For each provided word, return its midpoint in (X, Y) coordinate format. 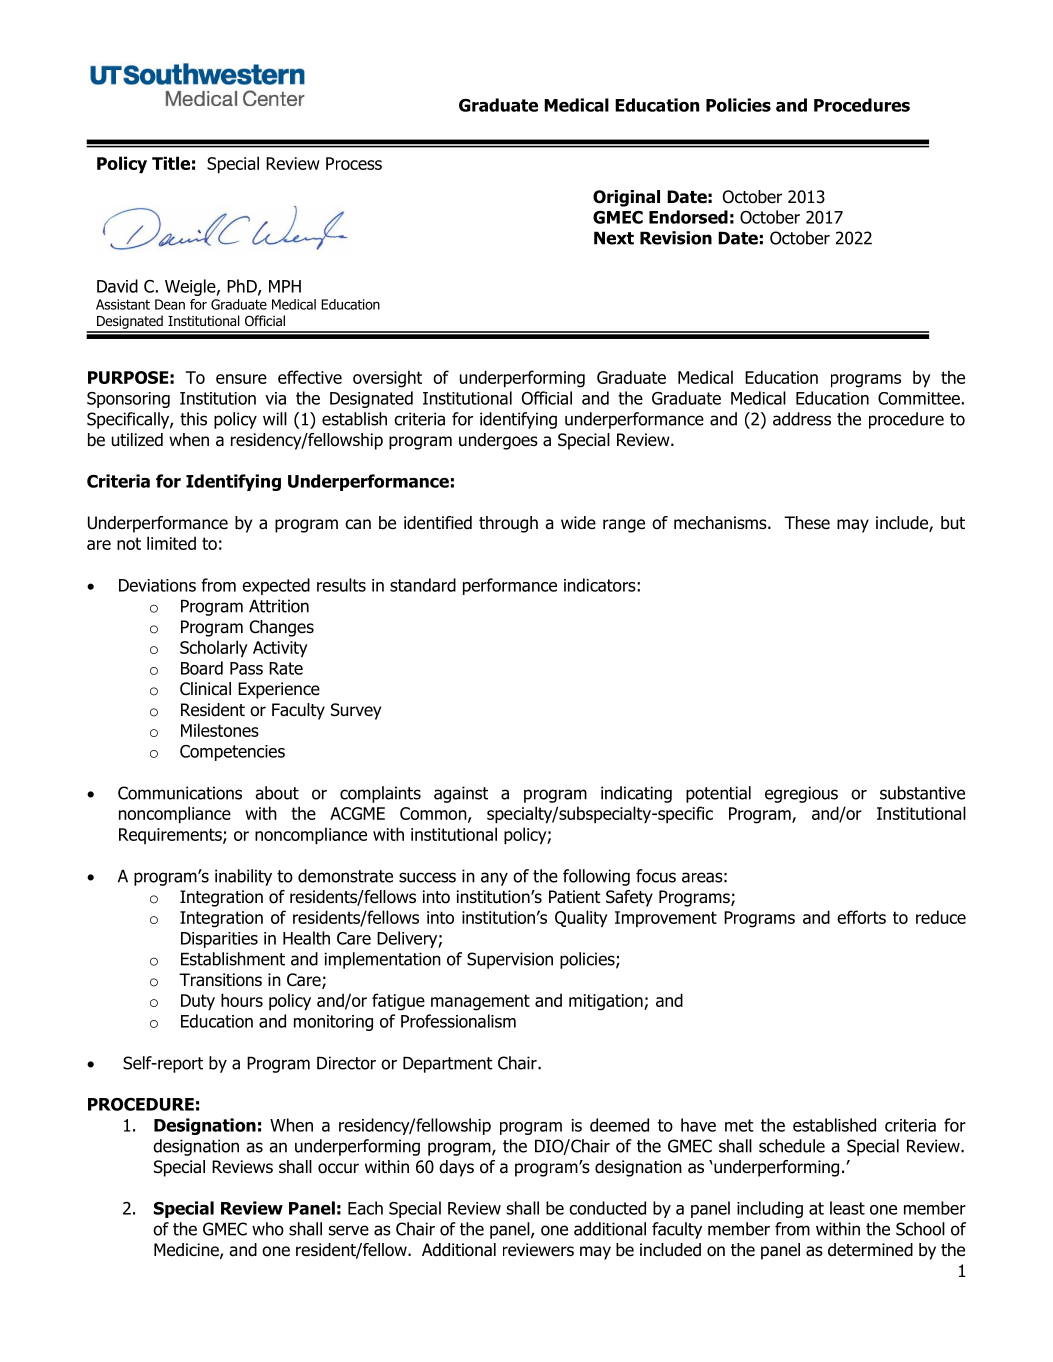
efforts (861, 917)
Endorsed (688, 217)
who (268, 1229)
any (494, 879)
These (807, 523)
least (847, 1208)
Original (626, 198)
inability (243, 877)
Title (171, 163)
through (508, 524)
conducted (607, 1208)
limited (171, 543)
